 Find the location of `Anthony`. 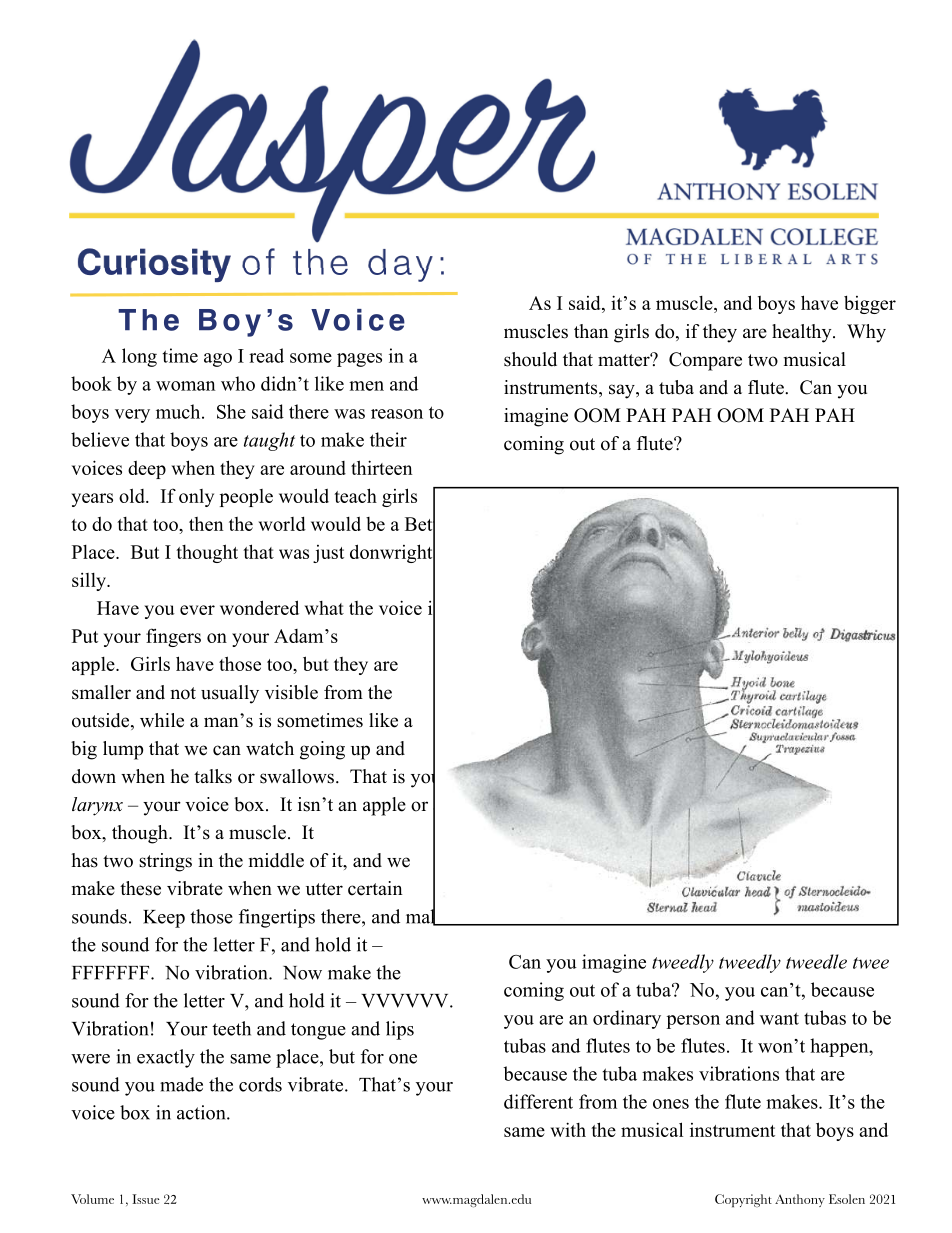

Anthony is located at coordinates (800, 1200).
